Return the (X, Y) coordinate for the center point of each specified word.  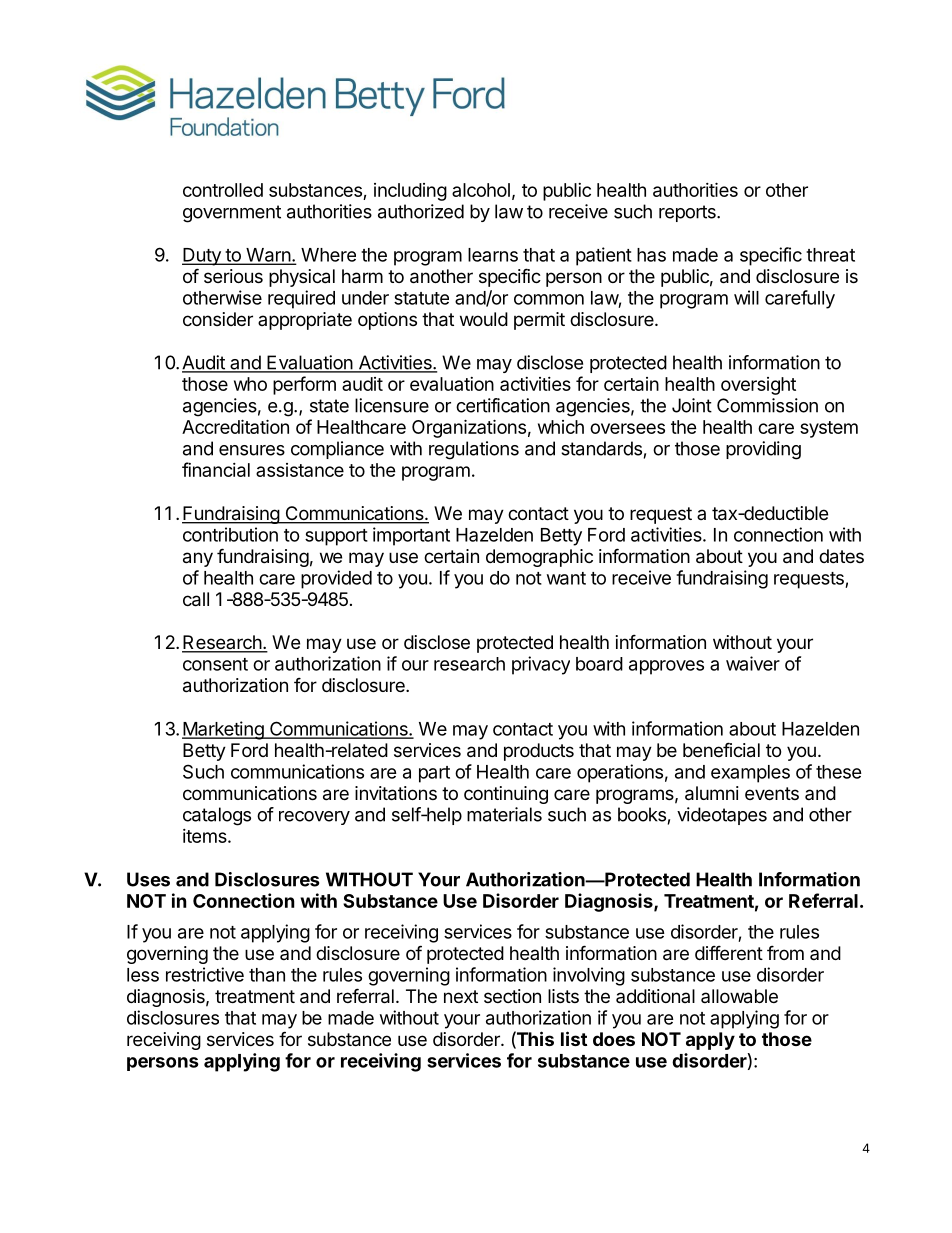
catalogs (217, 816)
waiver (753, 663)
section (512, 996)
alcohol (481, 190)
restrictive (205, 974)
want (566, 578)
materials (504, 814)
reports (688, 213)
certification (503, 405)
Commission (767, 405)
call (196, 599)
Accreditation (235, 426)
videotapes (722, 816)
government (232, 214)
